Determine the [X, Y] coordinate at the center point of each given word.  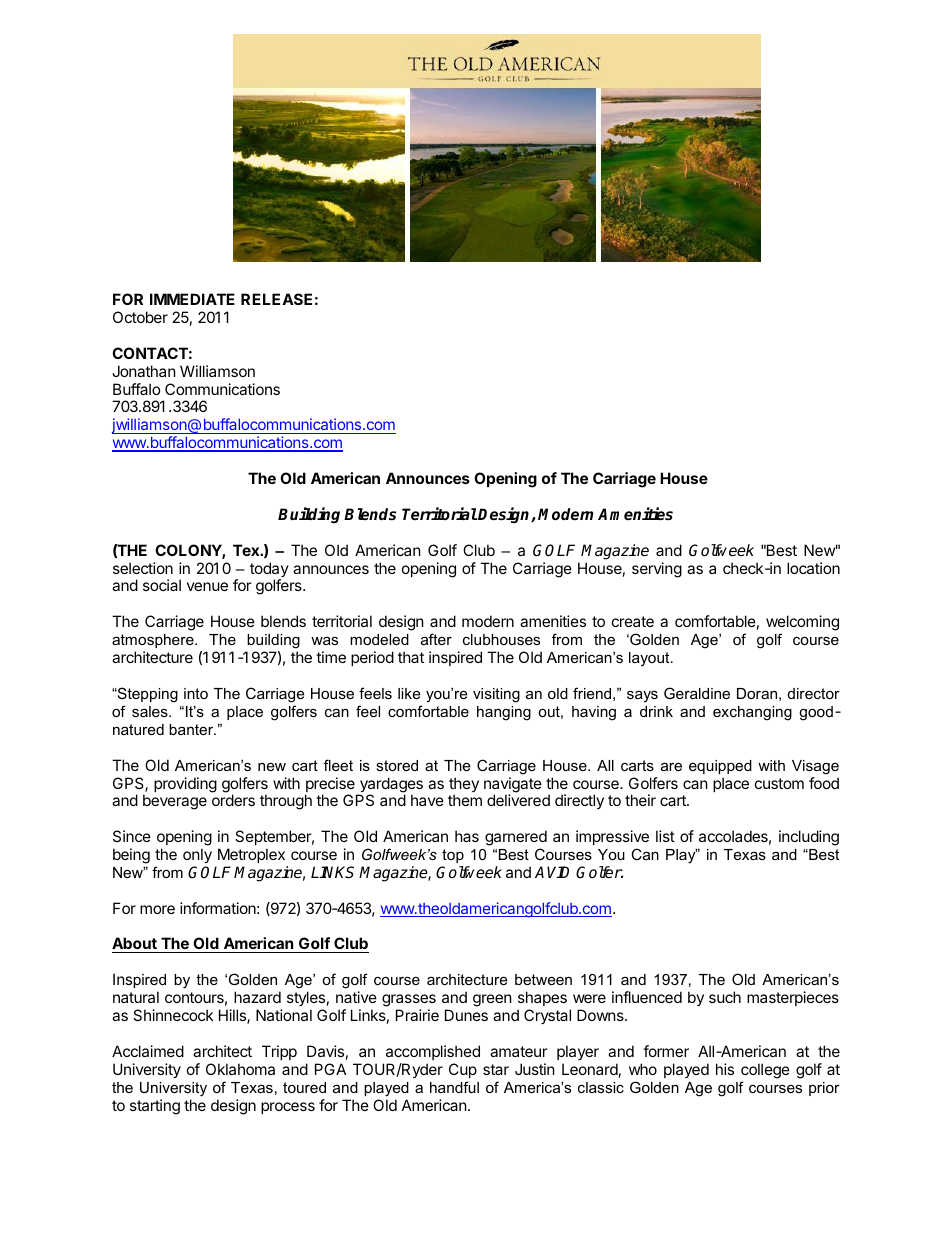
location [813, 568]
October [140, 317]
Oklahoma [240, 1069]
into [196, 693]
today [269, 571]
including [809, 838]
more [157, 909]
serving [657, 570]
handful [454, 1087]
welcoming [802, 624]
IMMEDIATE [192, 299]
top [453, 856]
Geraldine [697, 693]
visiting [496, 695]
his [725, 1069]
